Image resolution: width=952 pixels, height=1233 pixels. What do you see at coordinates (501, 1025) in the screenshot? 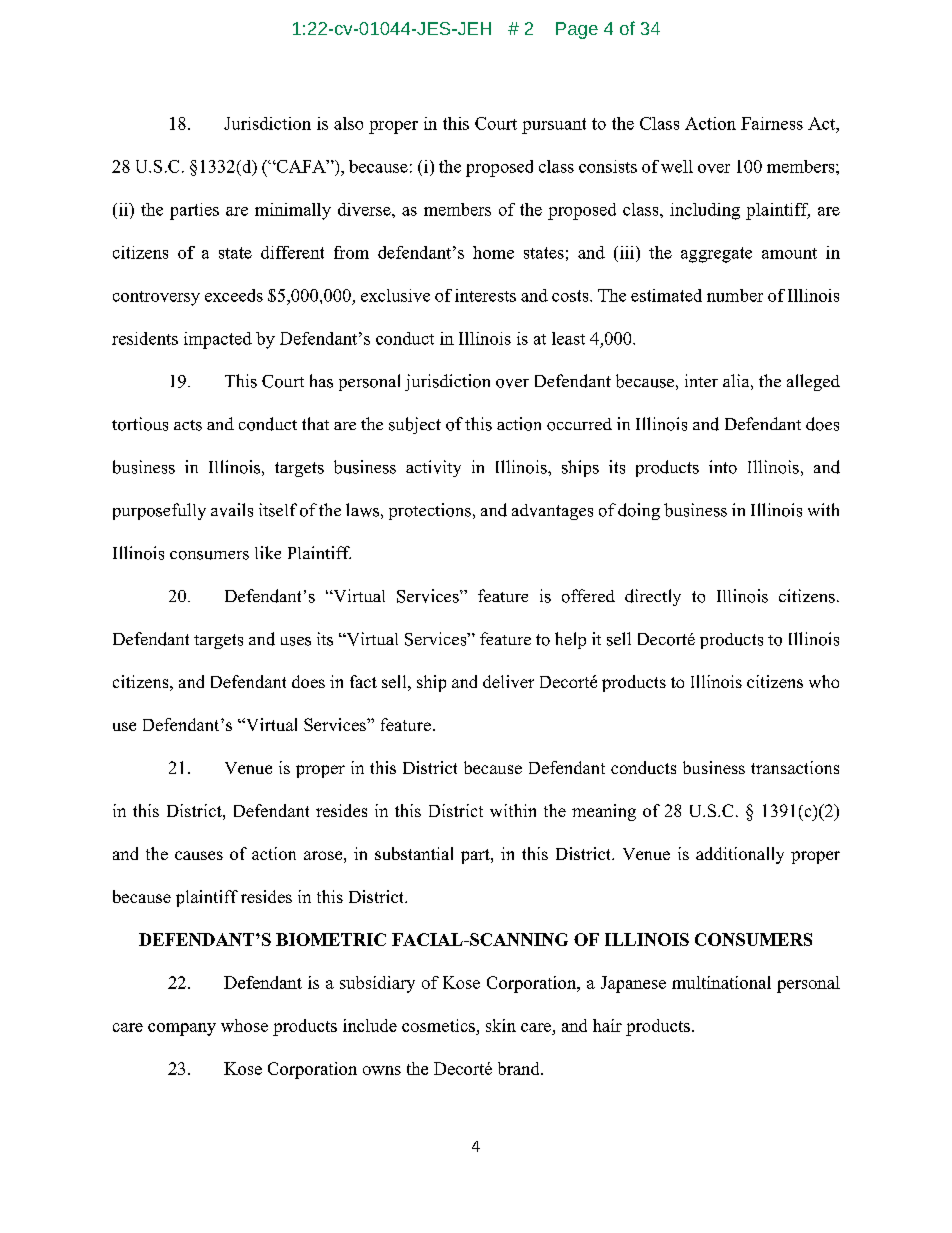
I see `skin` at bounding box center [501, 1025].
